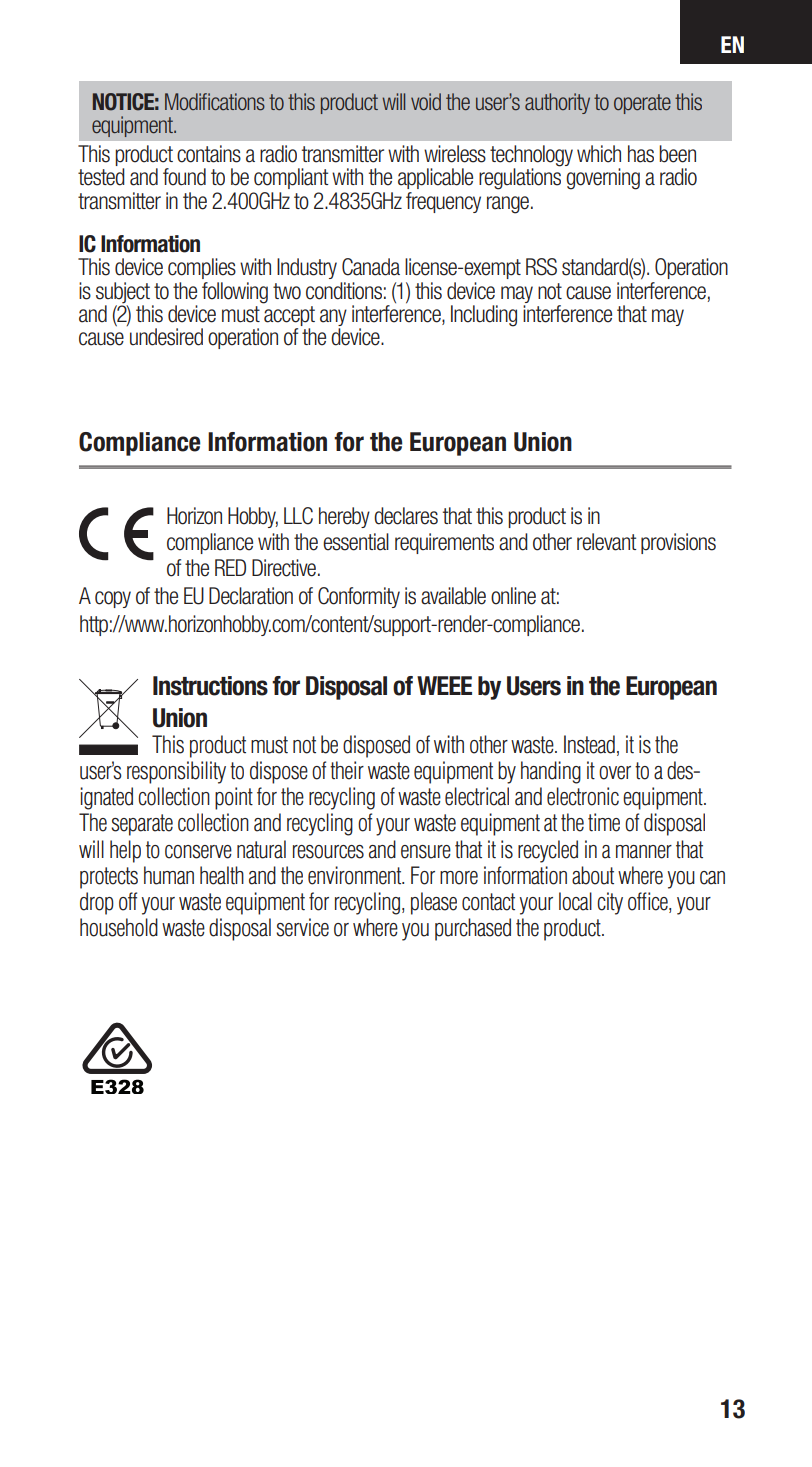  Describe the element at coordinates (347, 770) in the screenshot. I see `their` at that location.
